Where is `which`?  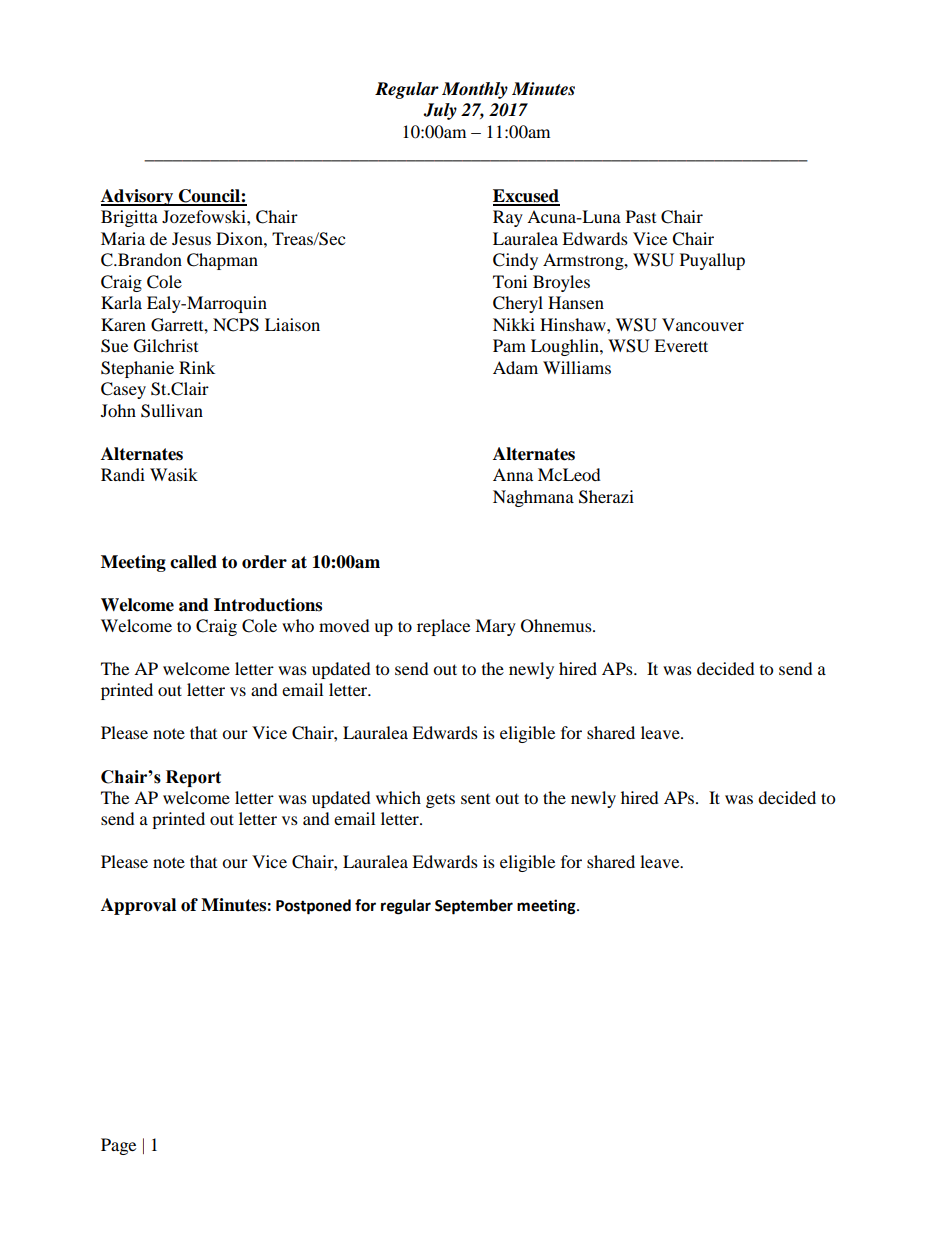 which is located at coordinates (398, 797).
